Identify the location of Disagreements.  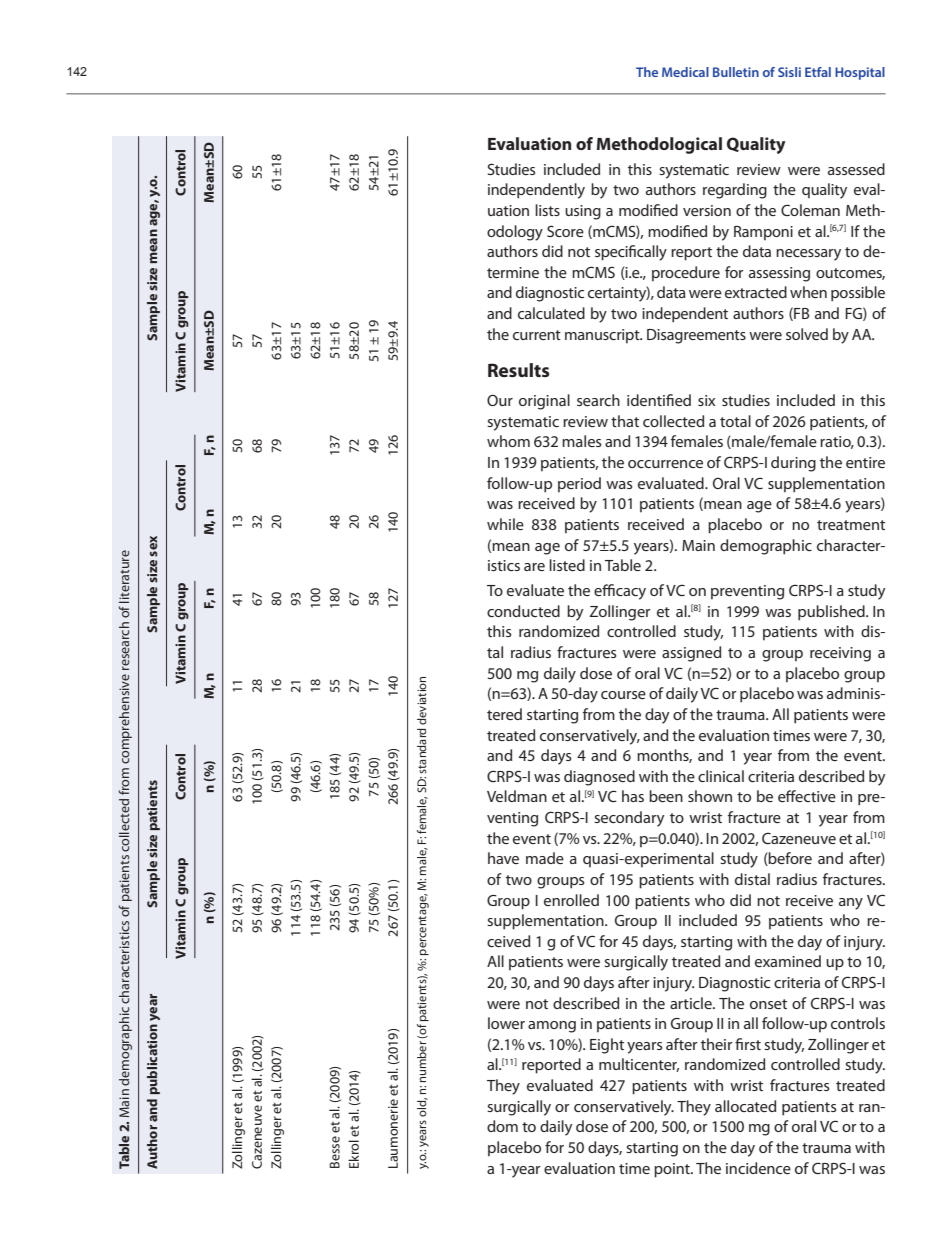
(696, 336).
